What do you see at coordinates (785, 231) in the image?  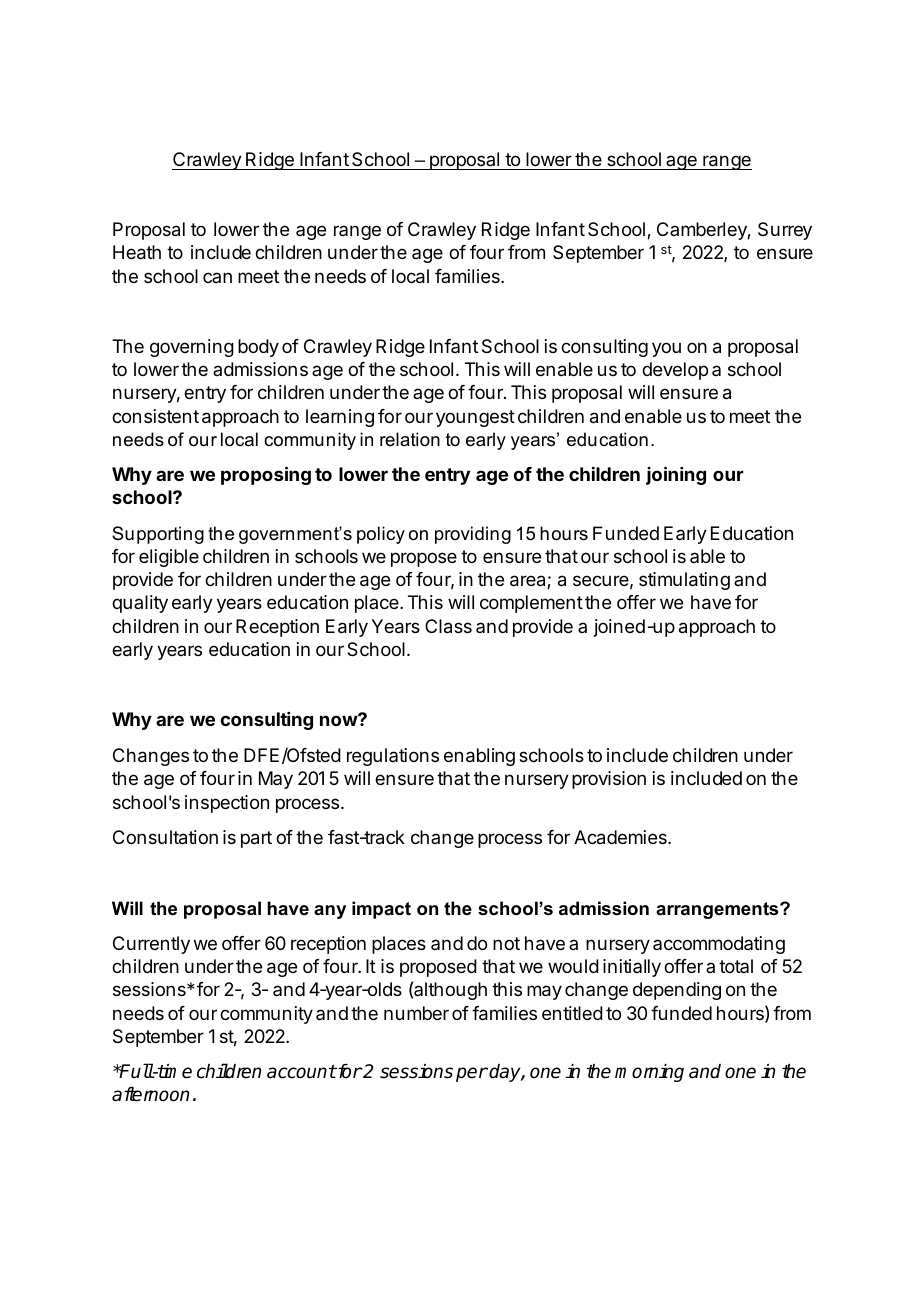 I see `Surrey` at bounding box center [785, 231].
